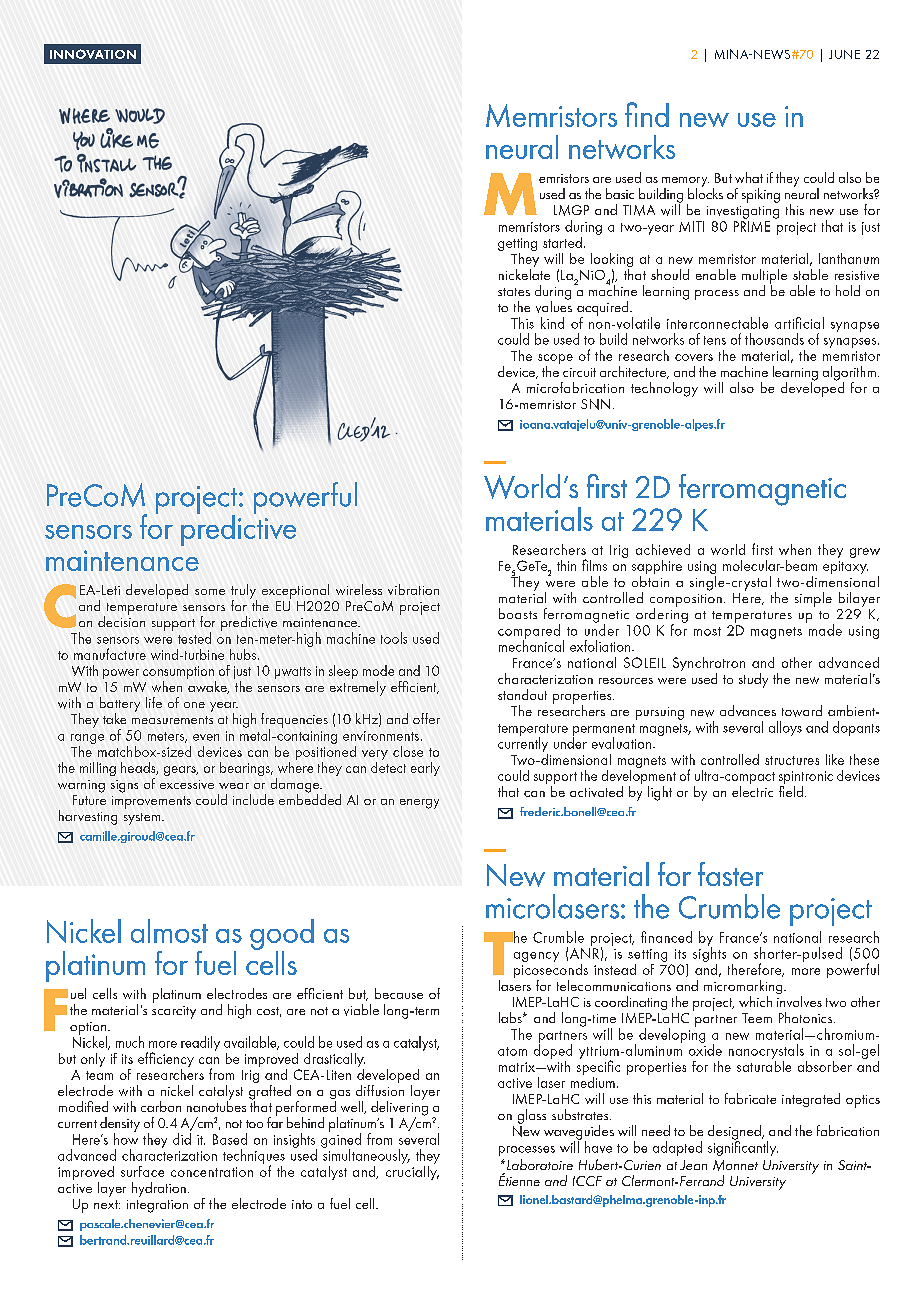 The width and height of the screenshot is (924, 1308). Describe the element at coordinates (412, 1171) in the screenshot. I see `crucially` at that location.
